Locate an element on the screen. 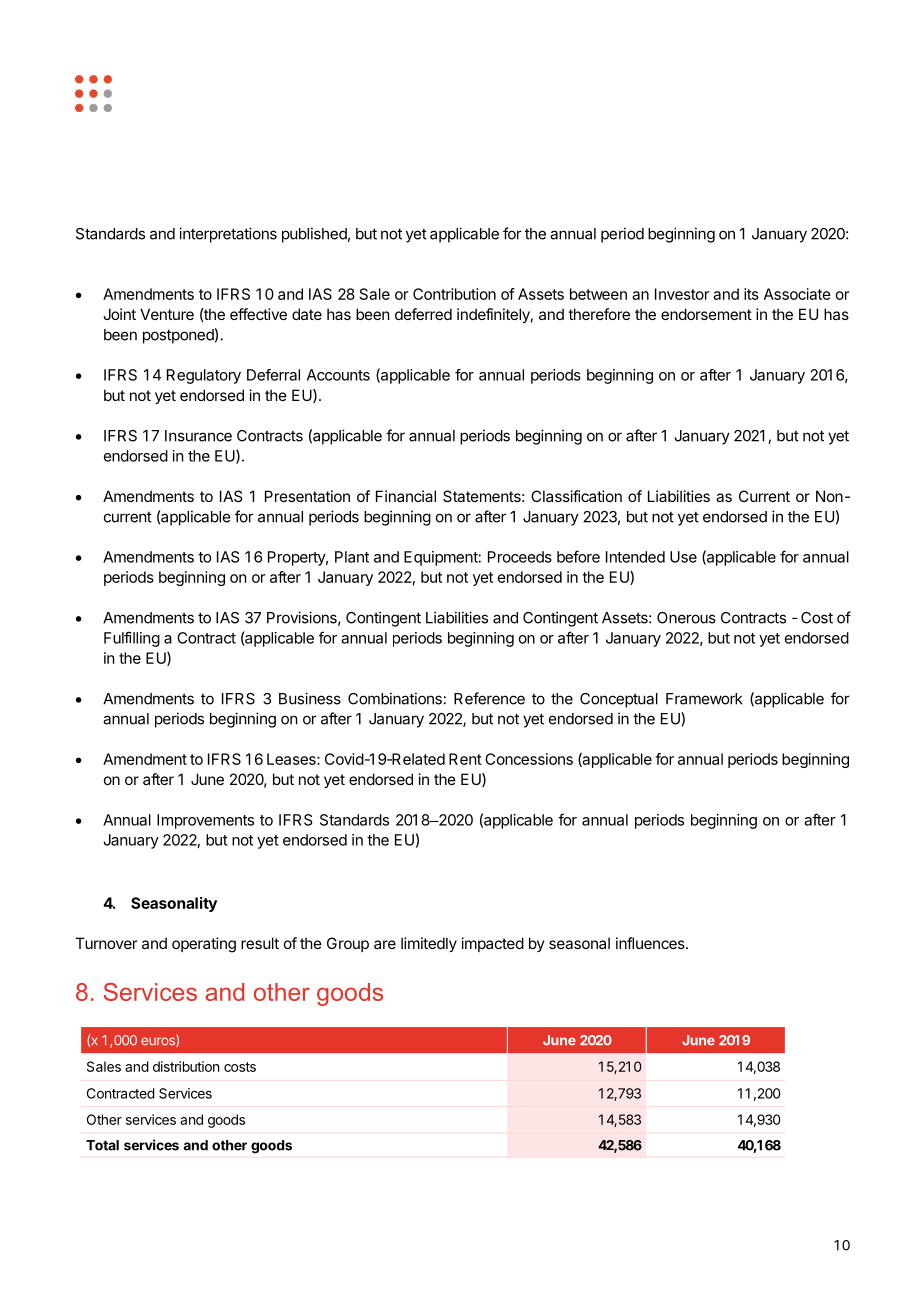  influences is located at coordinates (651, 943).
